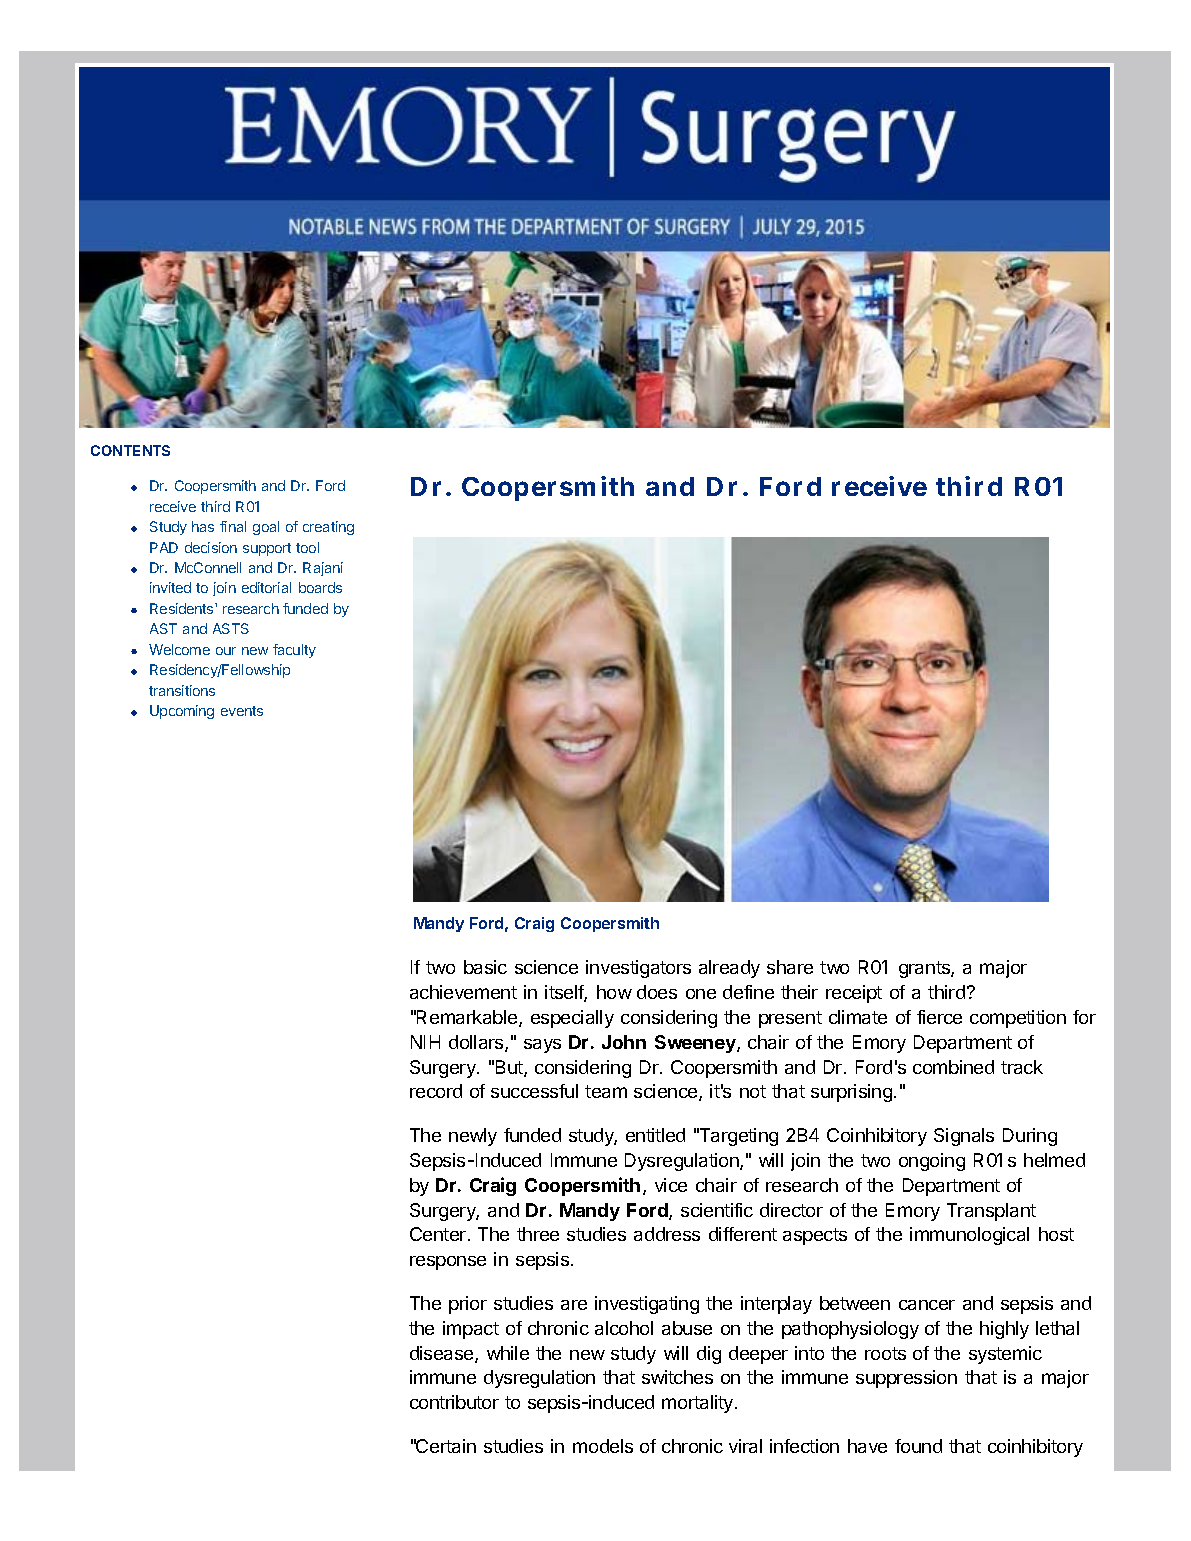 This screenshot has height=1541, width=1191. What do you see at coordinates (854, 994) in the screenshot?
I see `receipt` at bounding box center [854, 994].
